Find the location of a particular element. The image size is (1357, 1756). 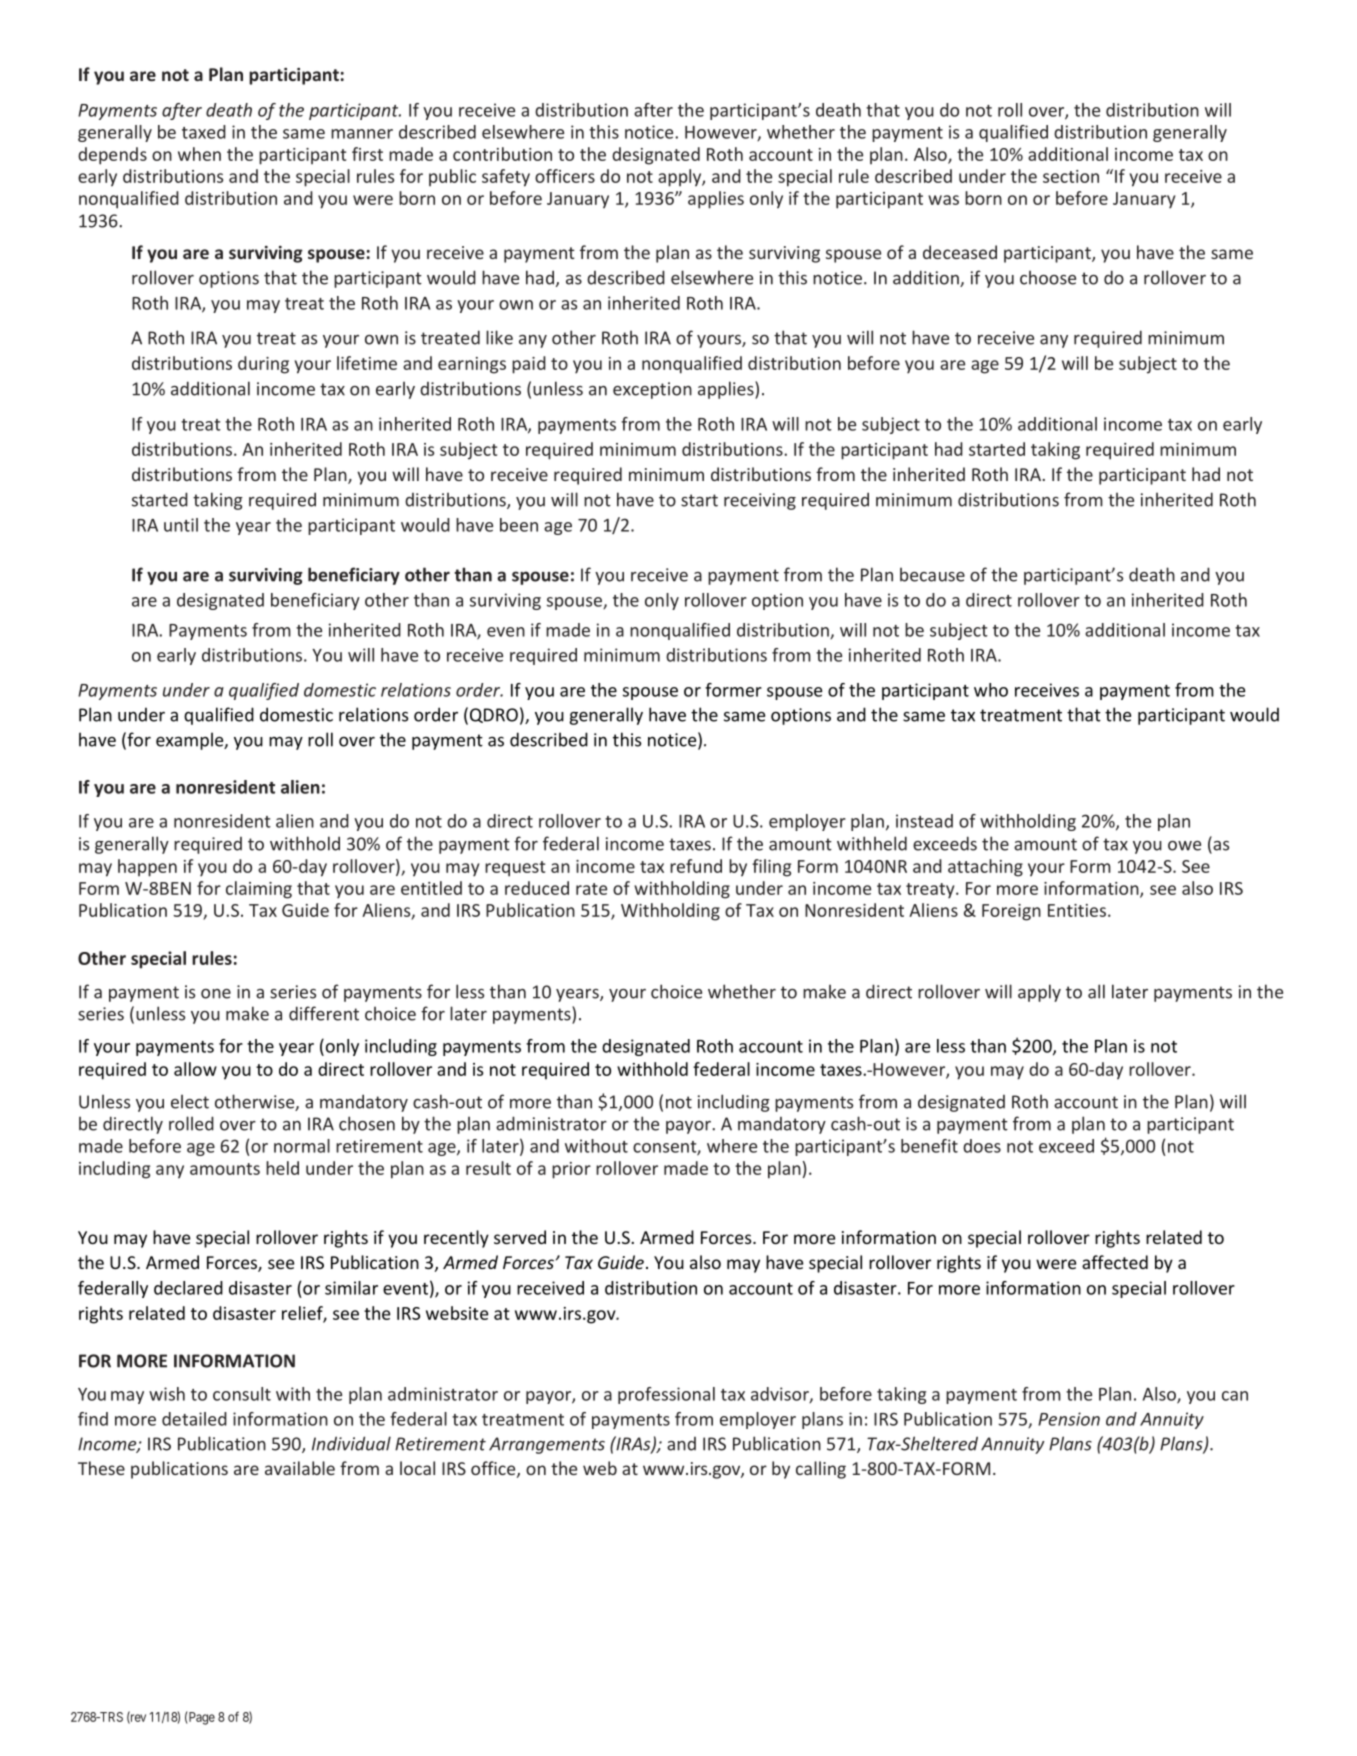

detailed is located at coordinates (194, 1419).
